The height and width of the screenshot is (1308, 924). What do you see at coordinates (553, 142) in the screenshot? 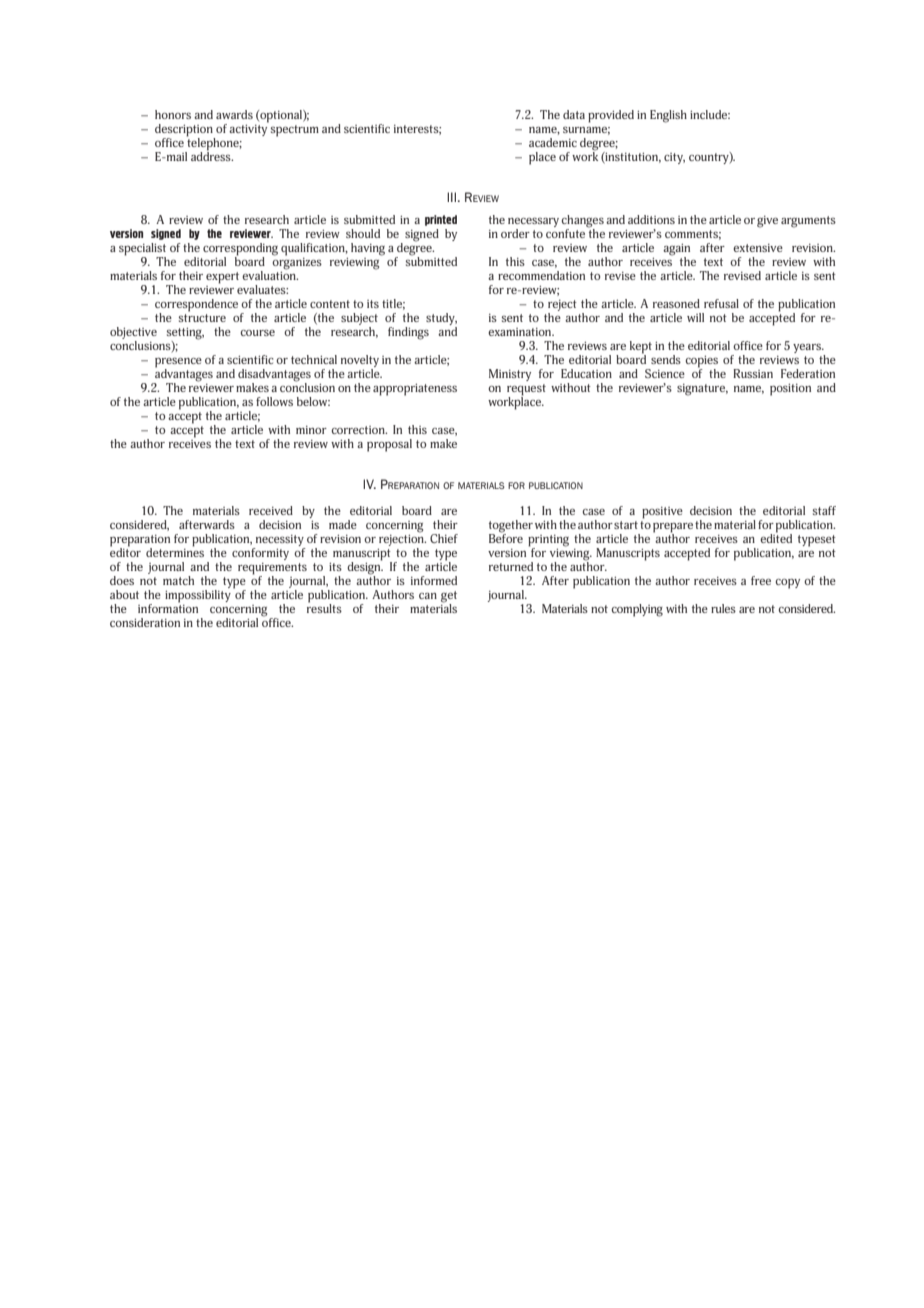
I see `academic` at bounding box center [553, 142].
